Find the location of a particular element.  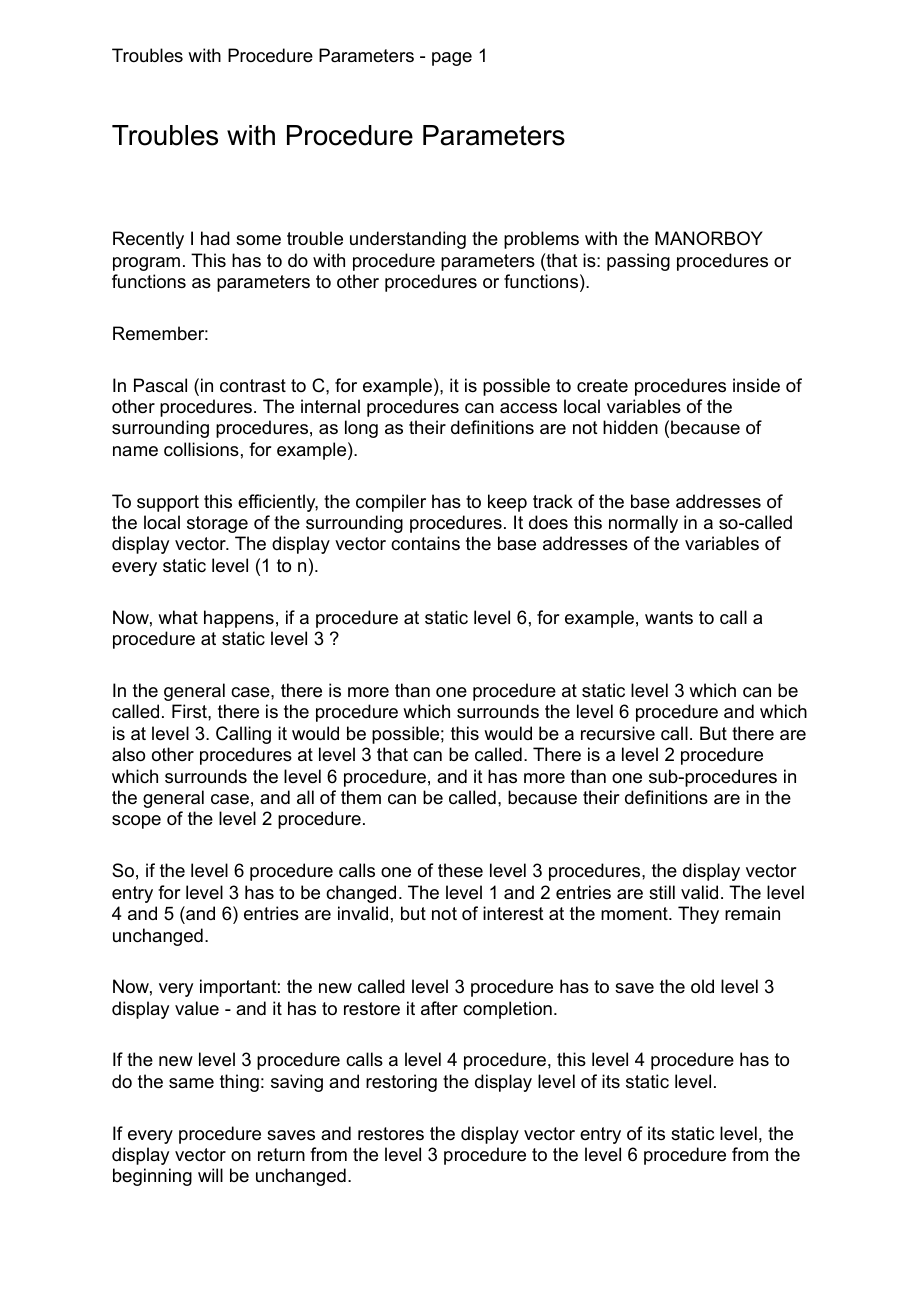

They is located at coordinates (698, 915).
